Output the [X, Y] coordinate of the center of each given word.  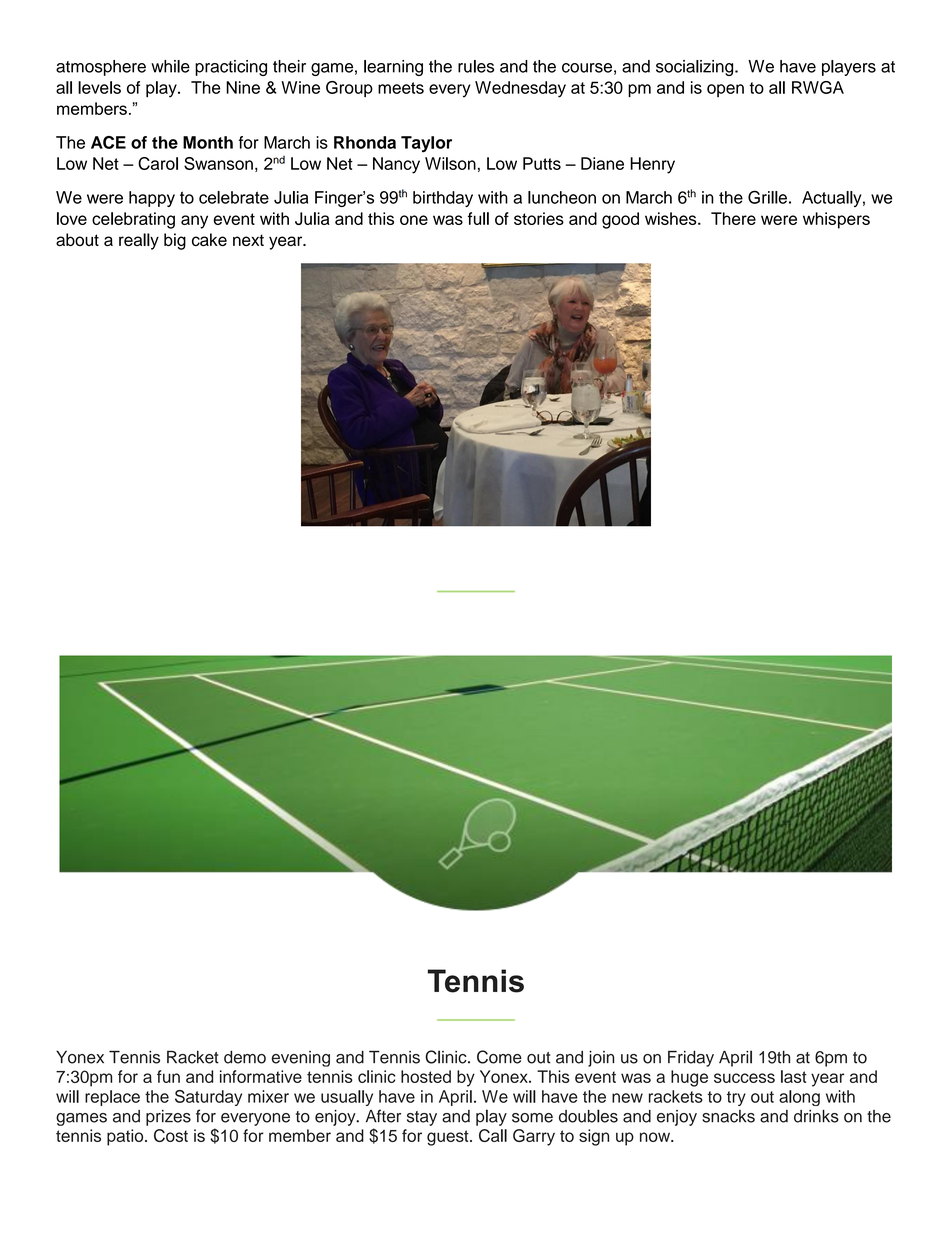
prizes [168, 1118]
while [170, 66]
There [733, 218]
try [736, 1098]
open [725, 90]
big [175, 241]
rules [476, 66]
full [478, 218]
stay [422, 1118]
